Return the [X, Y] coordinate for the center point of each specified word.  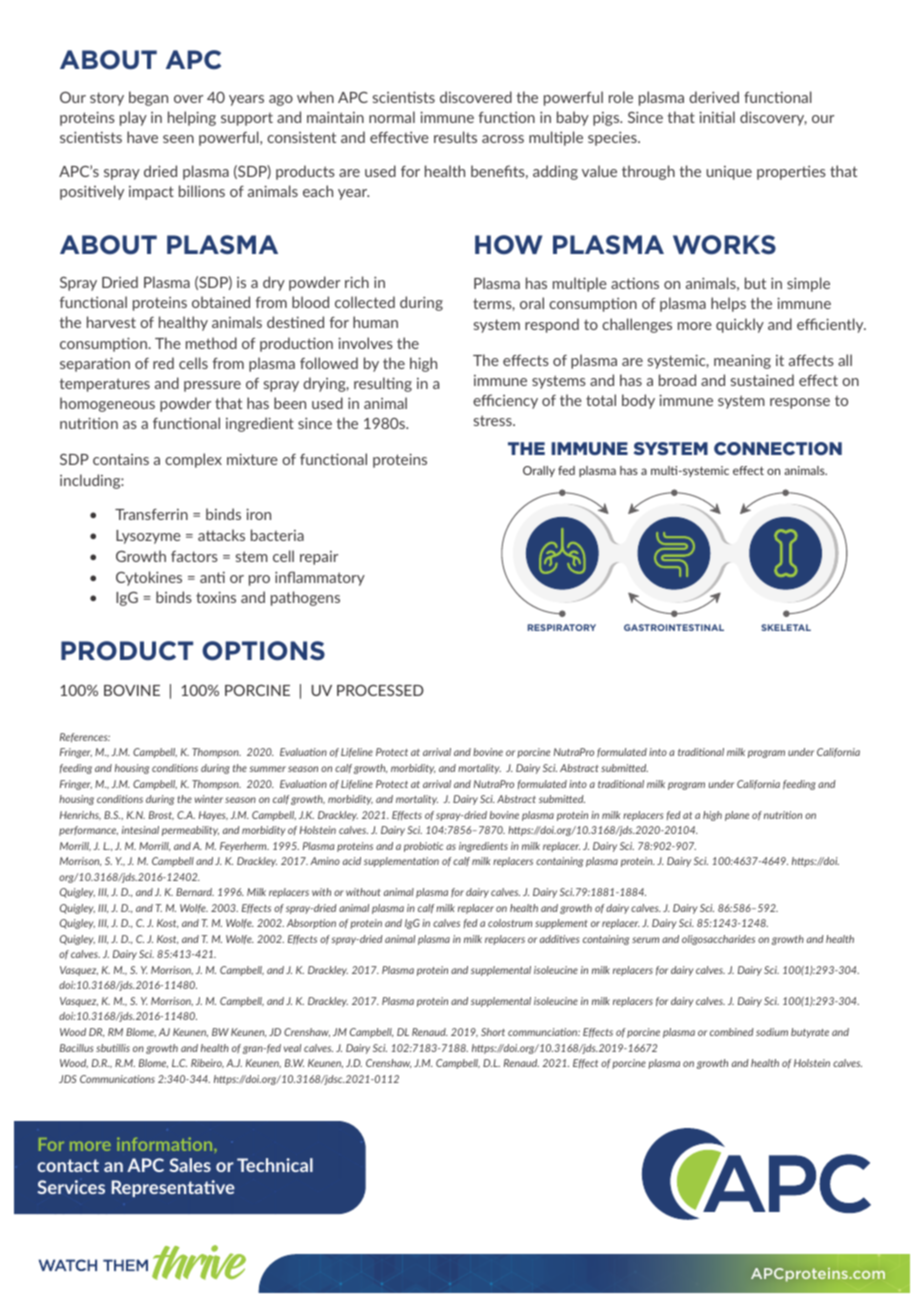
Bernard [195, 892]
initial [717, 117]
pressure [212, 386]
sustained [762, 380]
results [455, 137]
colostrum [510, 923]
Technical [275, 1165]
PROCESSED [380, 690]
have [142, 137]
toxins [216, 597]
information [166, 1144]
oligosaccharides [718, 940]
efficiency [505, 401]
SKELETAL [786, 627]
